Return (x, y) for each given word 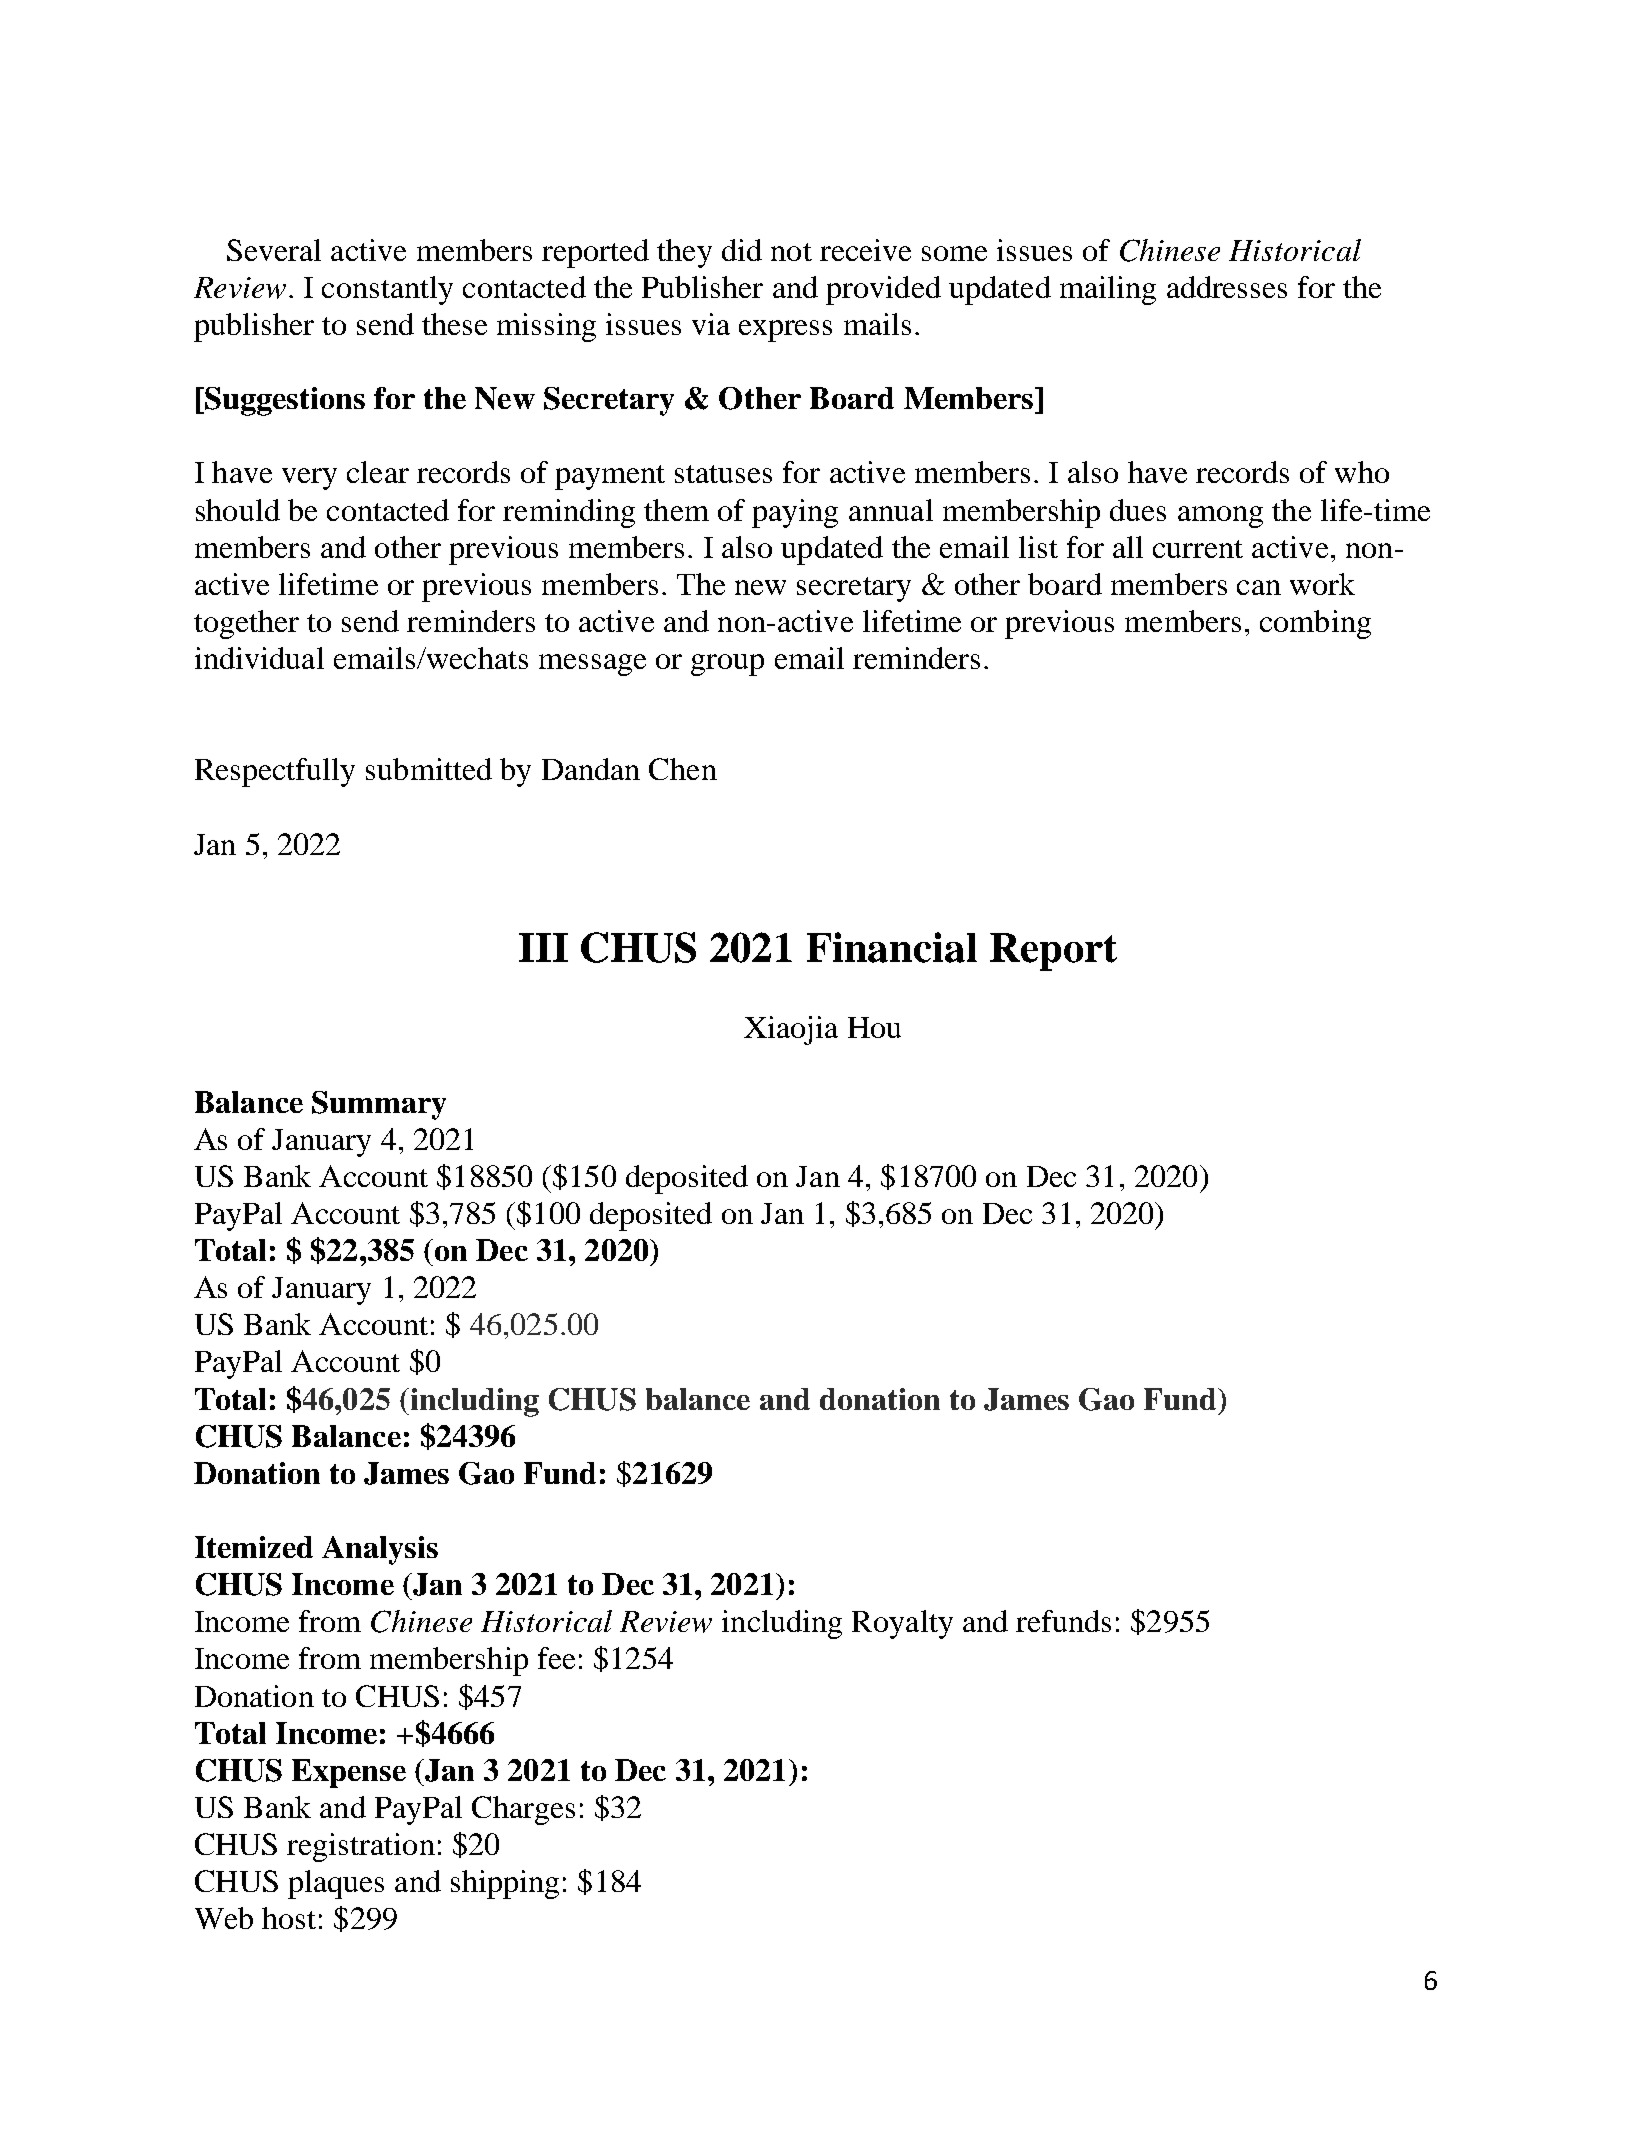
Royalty (902, 1624)
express (785, 331)
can (1259, 587)
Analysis (380, 1550)
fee (556, 1658)
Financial (892, 947)
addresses (1227, 287)
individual (259, 658)
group (727, 665)
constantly (387, 290)
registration (361, 1847)
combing (1315, 624)
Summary (379, 1105)
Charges (523, 1810)
